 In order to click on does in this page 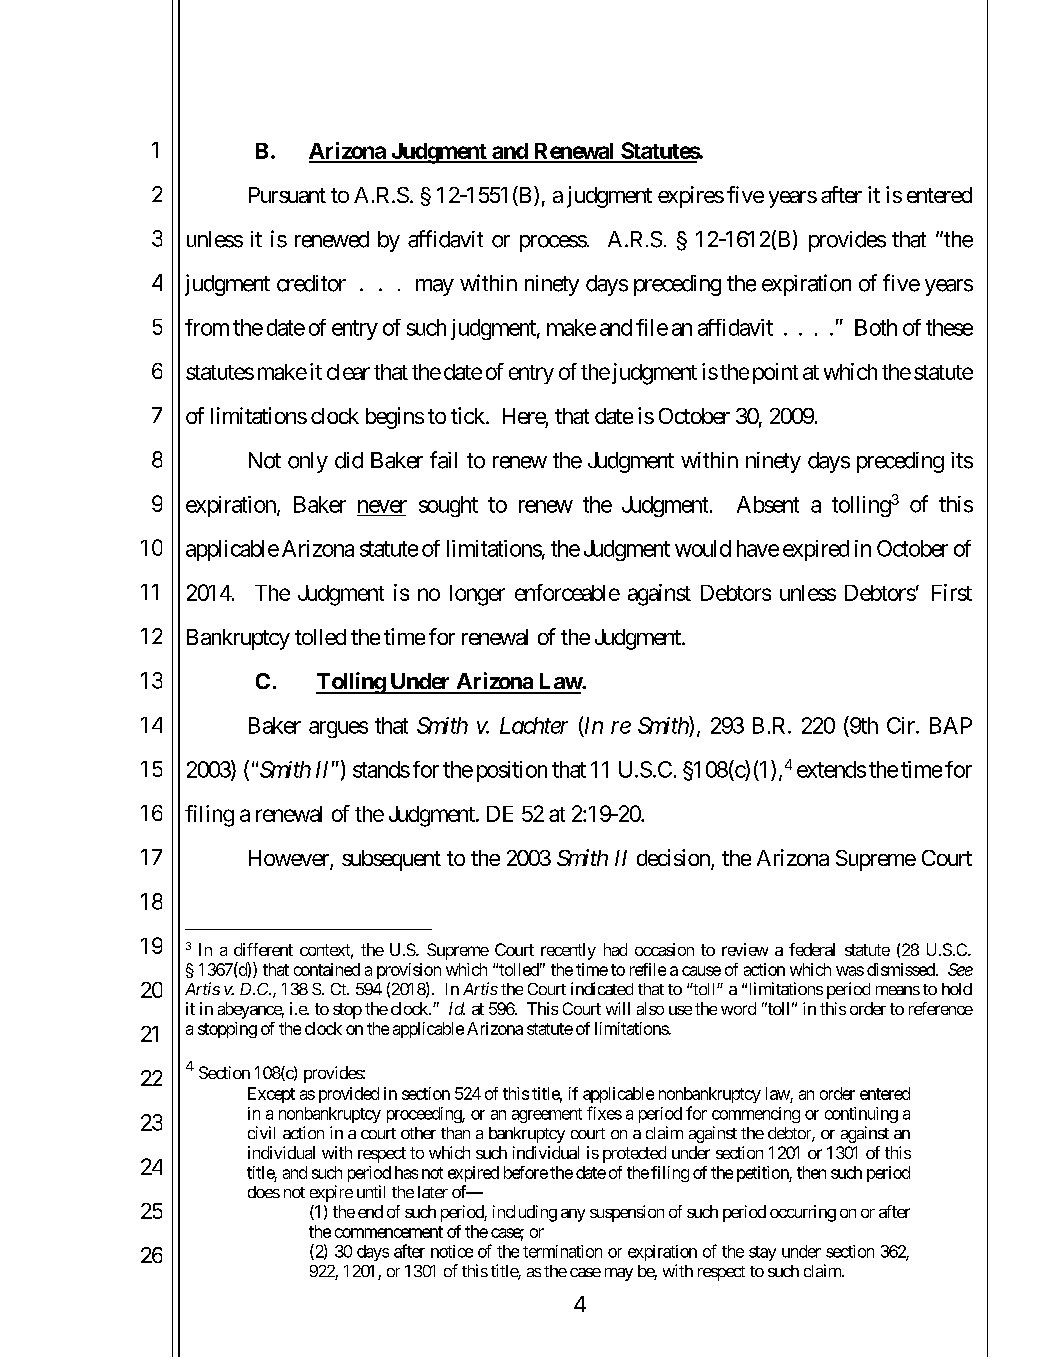, I will do `click(264, 1192)`.
